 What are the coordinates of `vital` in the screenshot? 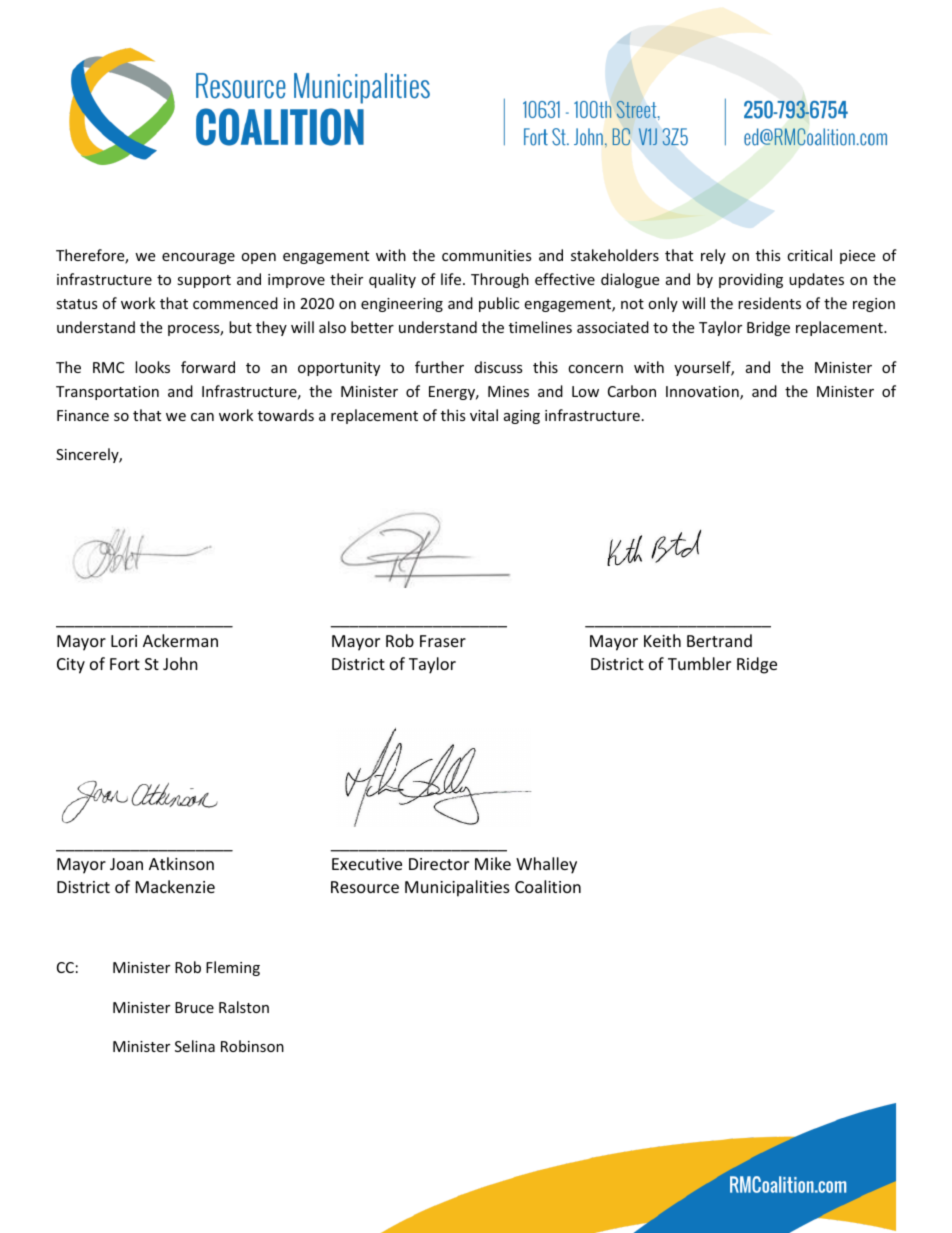 It's located at (484, 415).
